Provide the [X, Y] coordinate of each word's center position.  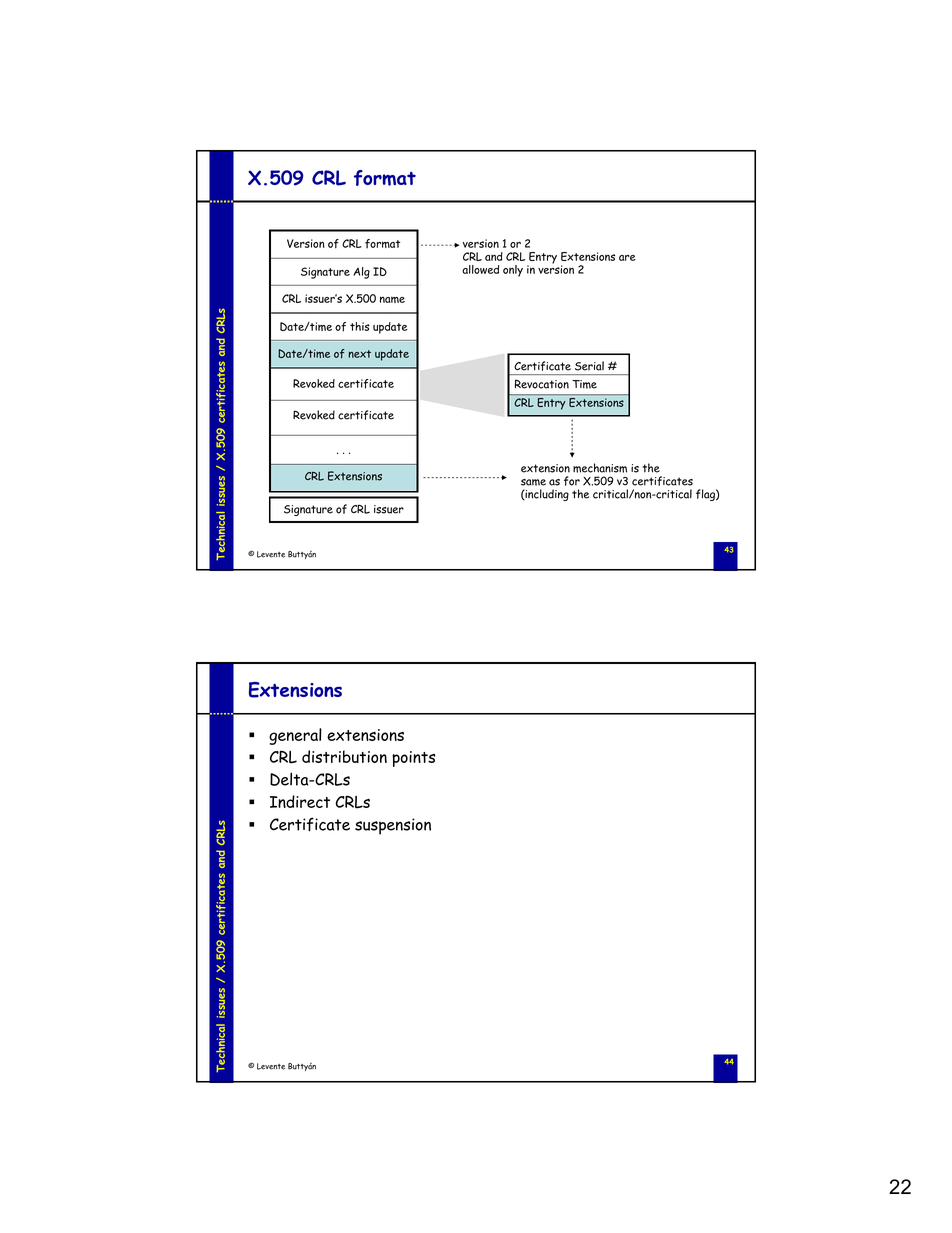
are [627, 258]
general [295, 736]
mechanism [600, 468]
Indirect [300, 801]
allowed [480, 269]
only [513, 271]
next [359, 354]
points [413, 759]
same [533, 482]
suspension [393, 826]
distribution [344, 756]
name [392, 299]
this [360, 326]
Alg [361, 273]
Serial [589, 366]
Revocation [542, 384]
